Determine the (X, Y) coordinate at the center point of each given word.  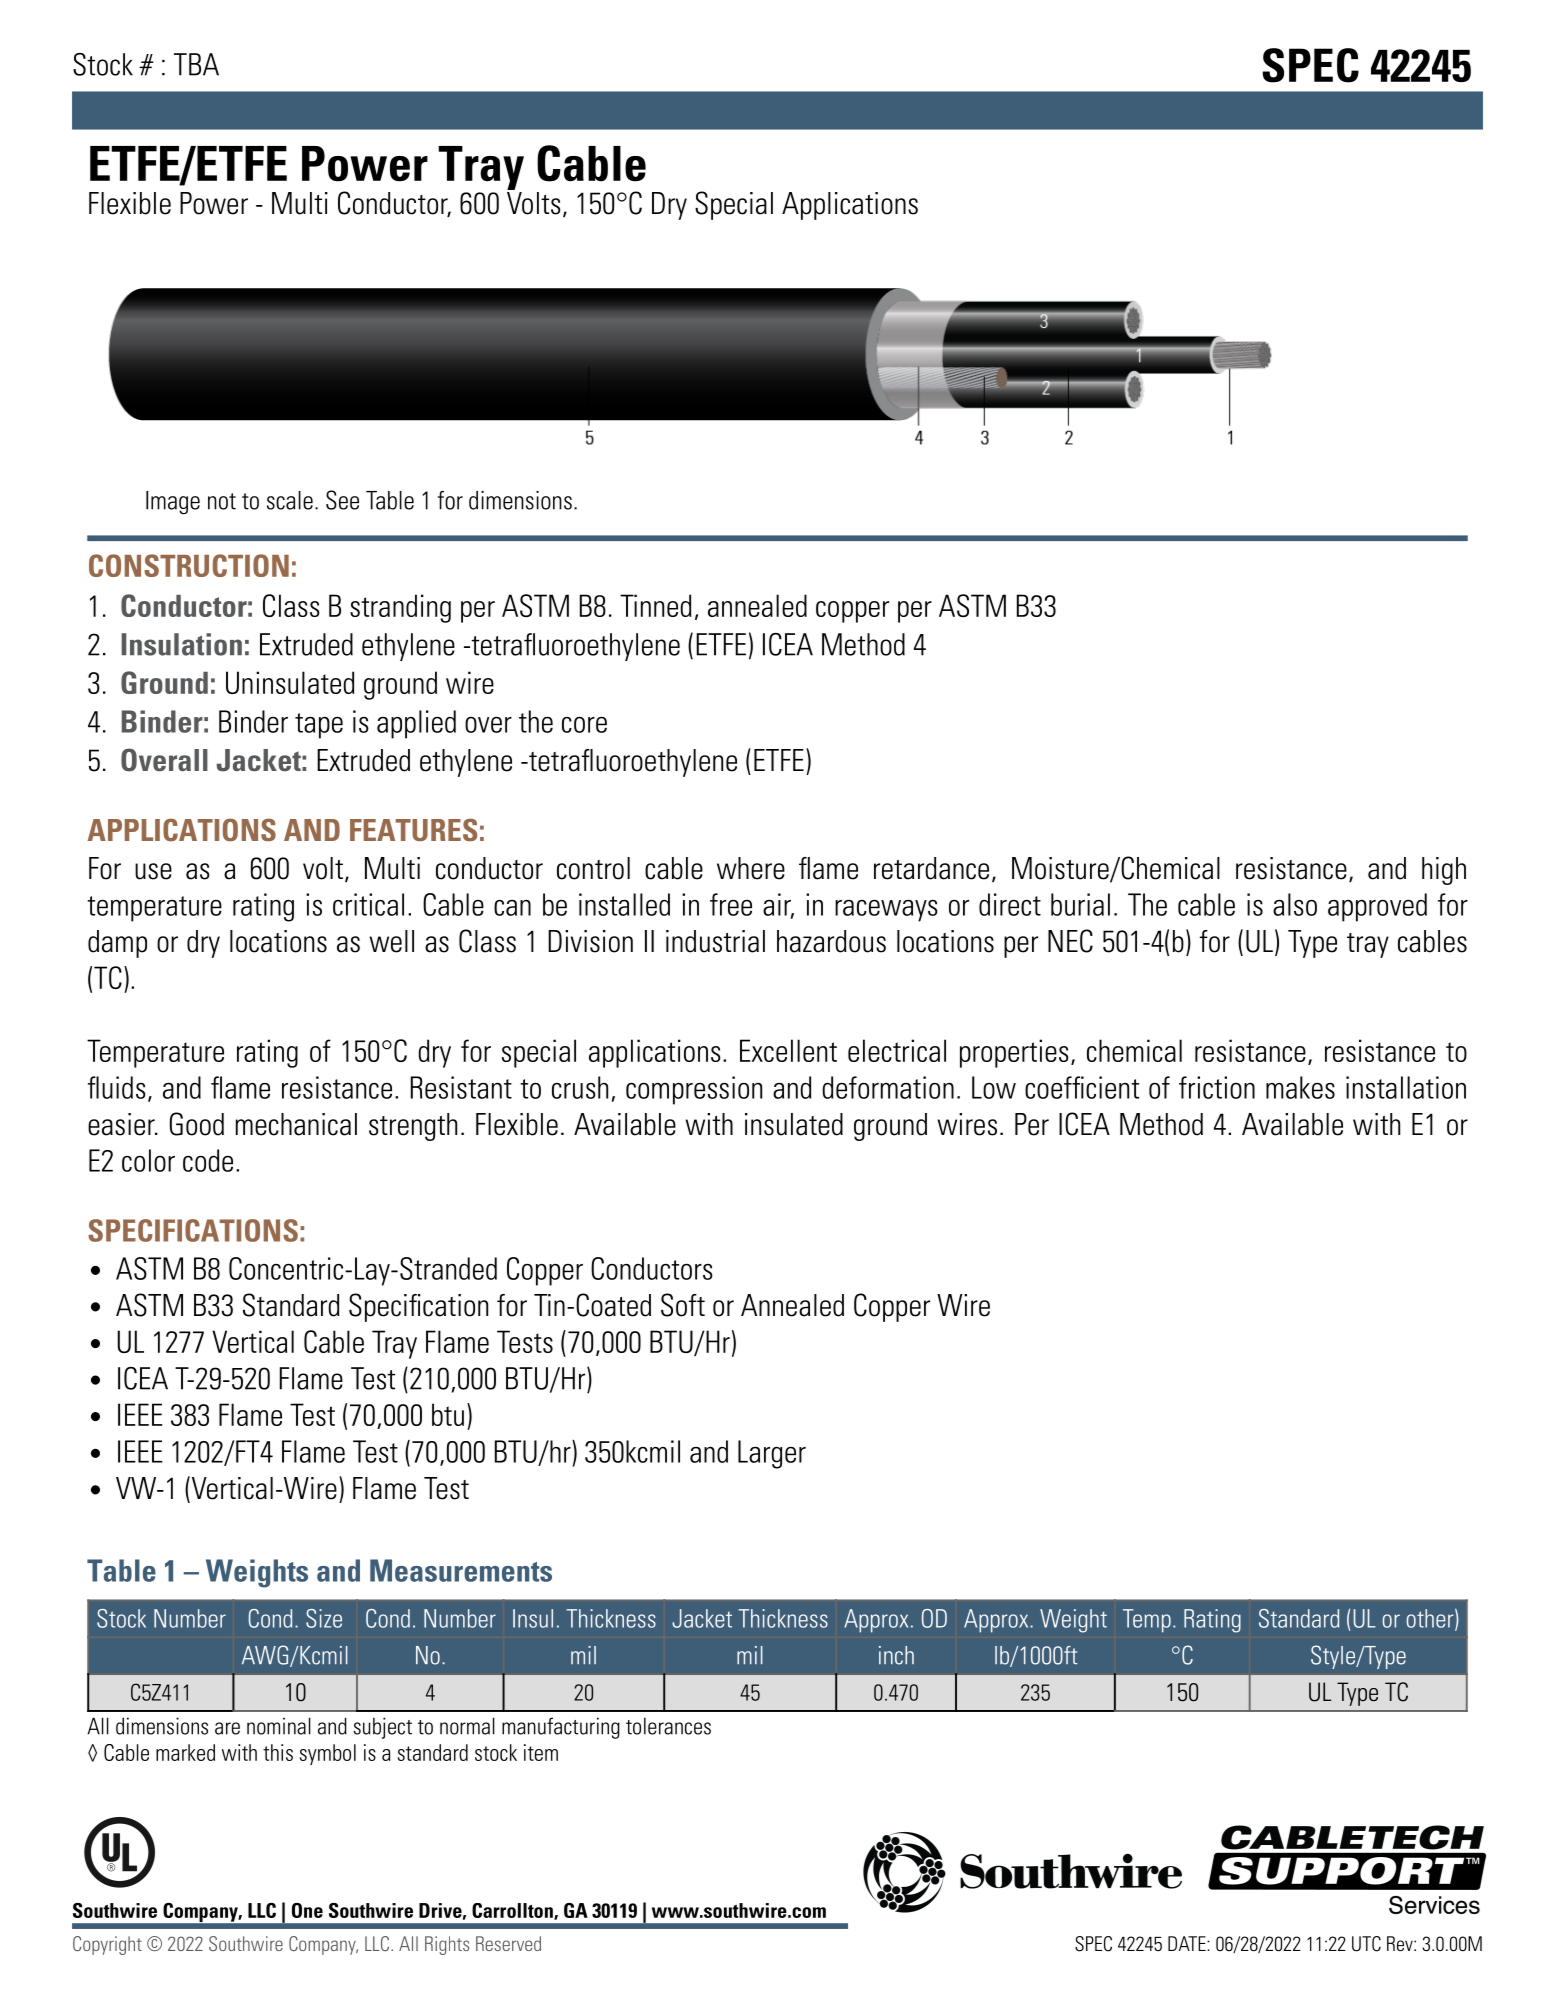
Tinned (655, 605)
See (342, 500)
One (307, 1910)
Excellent (788, 1050)
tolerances (668, 1726)
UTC (1366, 1944)
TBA (196, 64)
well (391, 941)
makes (1300, 1087)
